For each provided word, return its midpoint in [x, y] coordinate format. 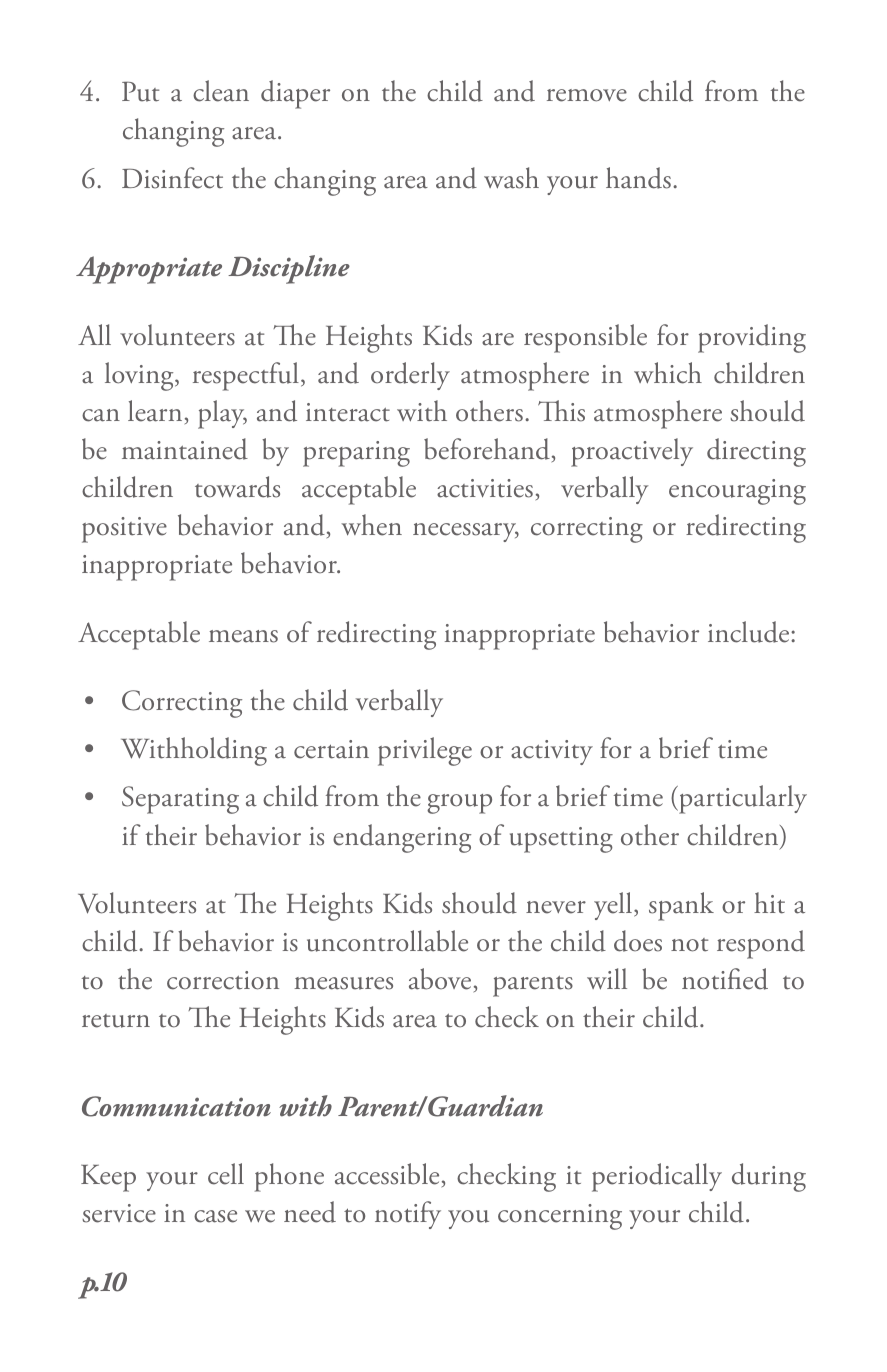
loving [140, 376]
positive [124, 530]
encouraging [737, 492]
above [440, 979]
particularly [742, 799]
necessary [466, 532]
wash [511, 178]
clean [221, 91]
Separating [180, 800]
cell [226, 1174]
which [668, 373]
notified [725, 979]
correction [223, 980]
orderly [410, 376]
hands [638, 178]
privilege [425, 751]
